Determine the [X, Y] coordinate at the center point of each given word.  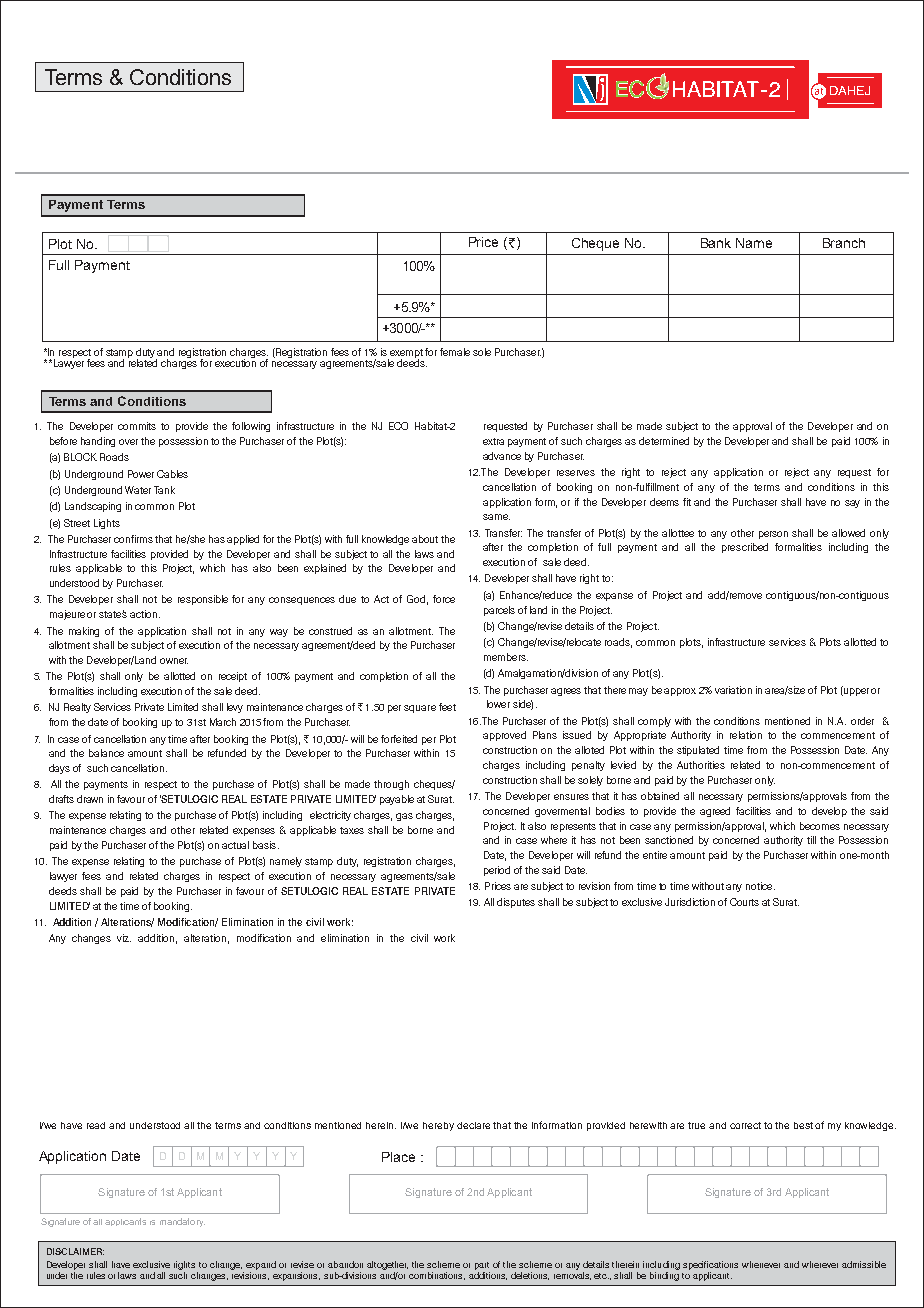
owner [174, 661]
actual [235, 845]
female [455, 352]
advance [502, 456]
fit [687, 502]
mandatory [182, 1222]
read [96, 1125]
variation [733, 690]
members [506, 657]
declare [473, 1125]
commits [137, 426]
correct [745, 1125]
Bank [716, 243]
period [497, 871]
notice [760, 886]
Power [141, 474]
